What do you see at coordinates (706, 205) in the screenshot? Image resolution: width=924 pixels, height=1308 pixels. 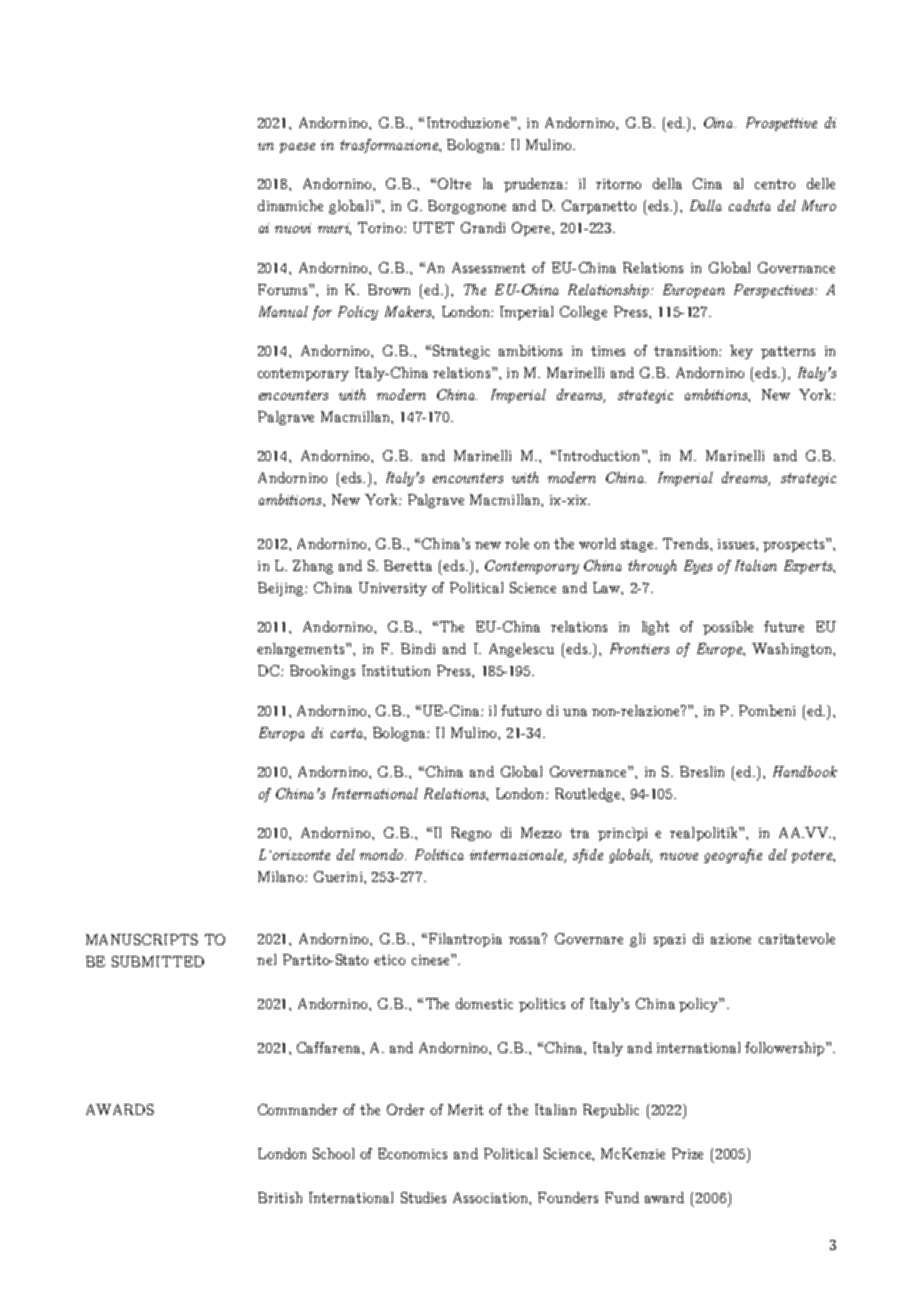 I see `Dalla` at bounding box center [706, 205].
